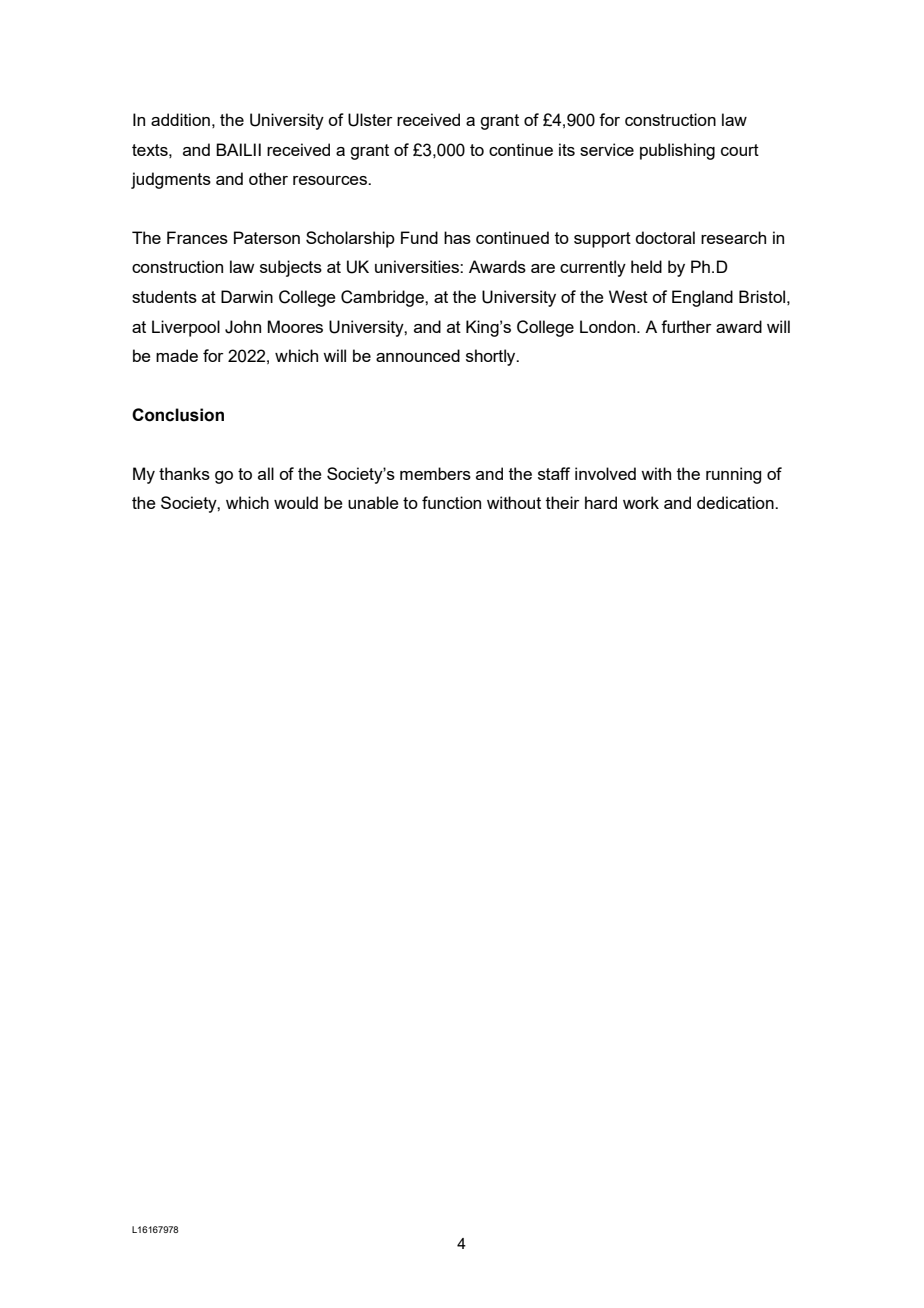 The width and height of the document is (924, 1308). Describe the element at coordinates (457, 237) in the document. I see `has` at that location.
